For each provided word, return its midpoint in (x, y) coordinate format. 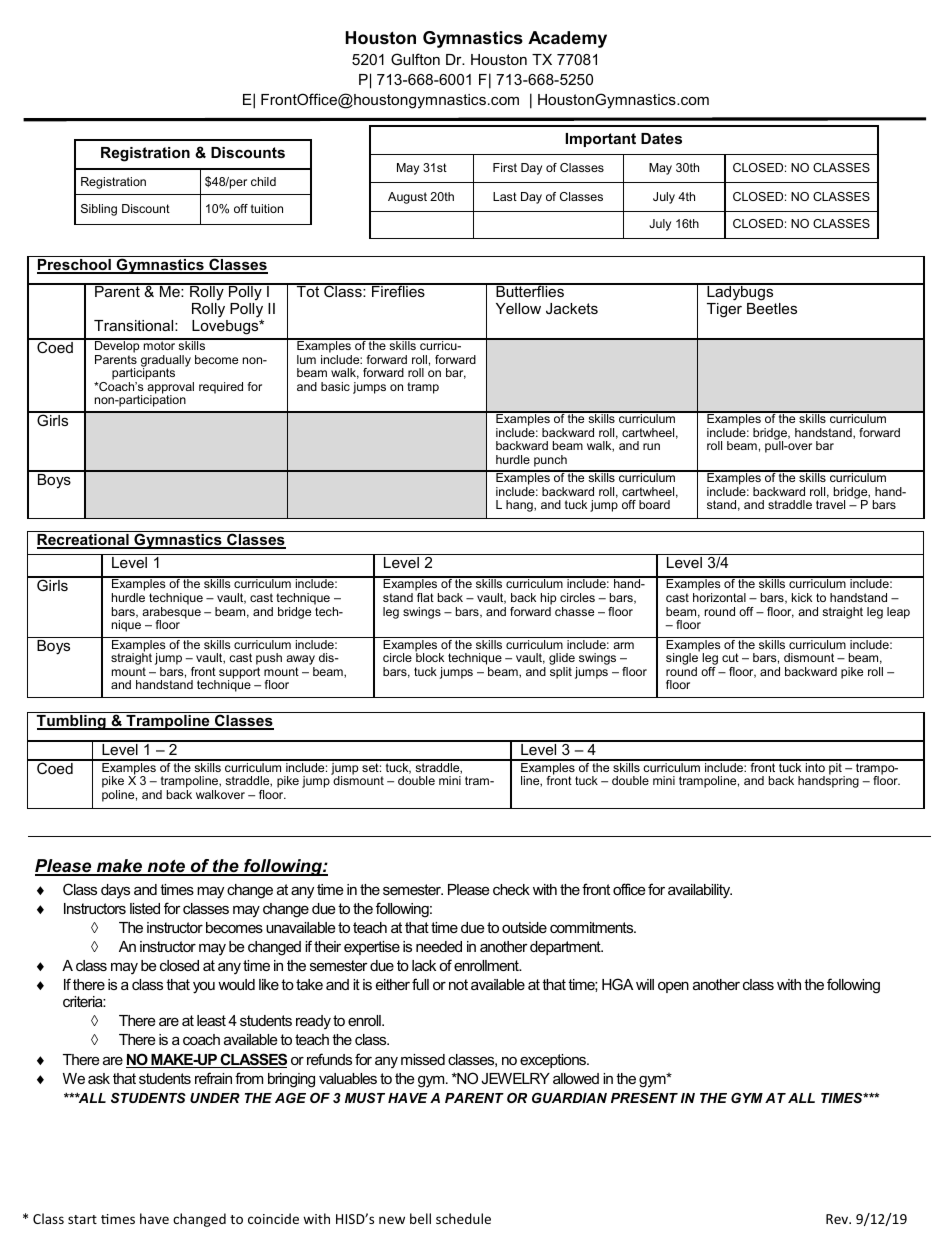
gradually (166, 362)
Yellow (518, 308)
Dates (661, 138)
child (263, 181)
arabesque (171, 612)
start (82, 1219)
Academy (567, 39)
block (429, 656)
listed (145, 908)
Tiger (724, 310)
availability (700, 891)
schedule (463, 1218)
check (511, 889)
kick (802, 597)
